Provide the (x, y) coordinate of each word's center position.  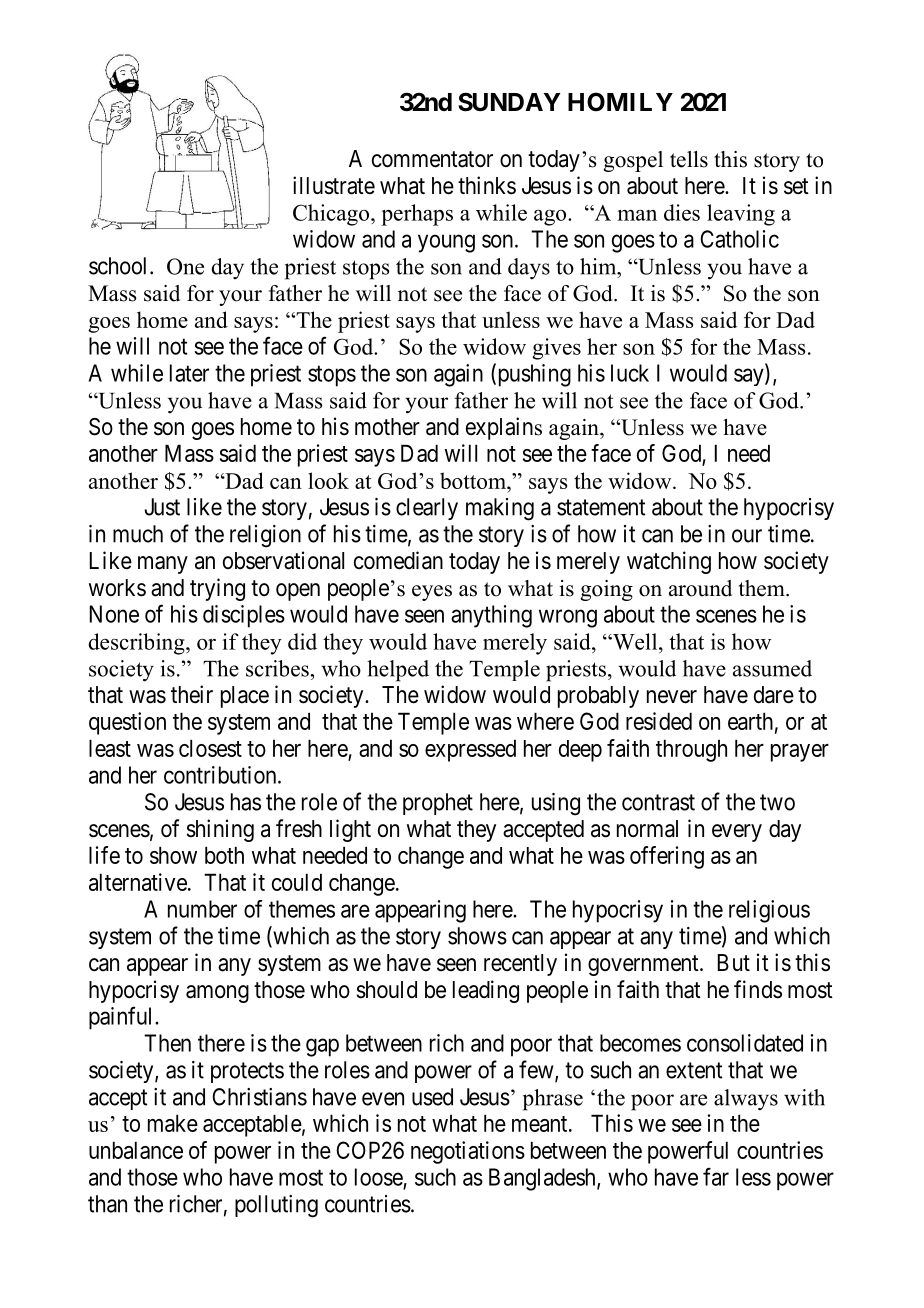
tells (689, 159)
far (716, 1177)
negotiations (468, 1152)
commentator (432, 159)
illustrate (334, 185)
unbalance (136, 1150)
